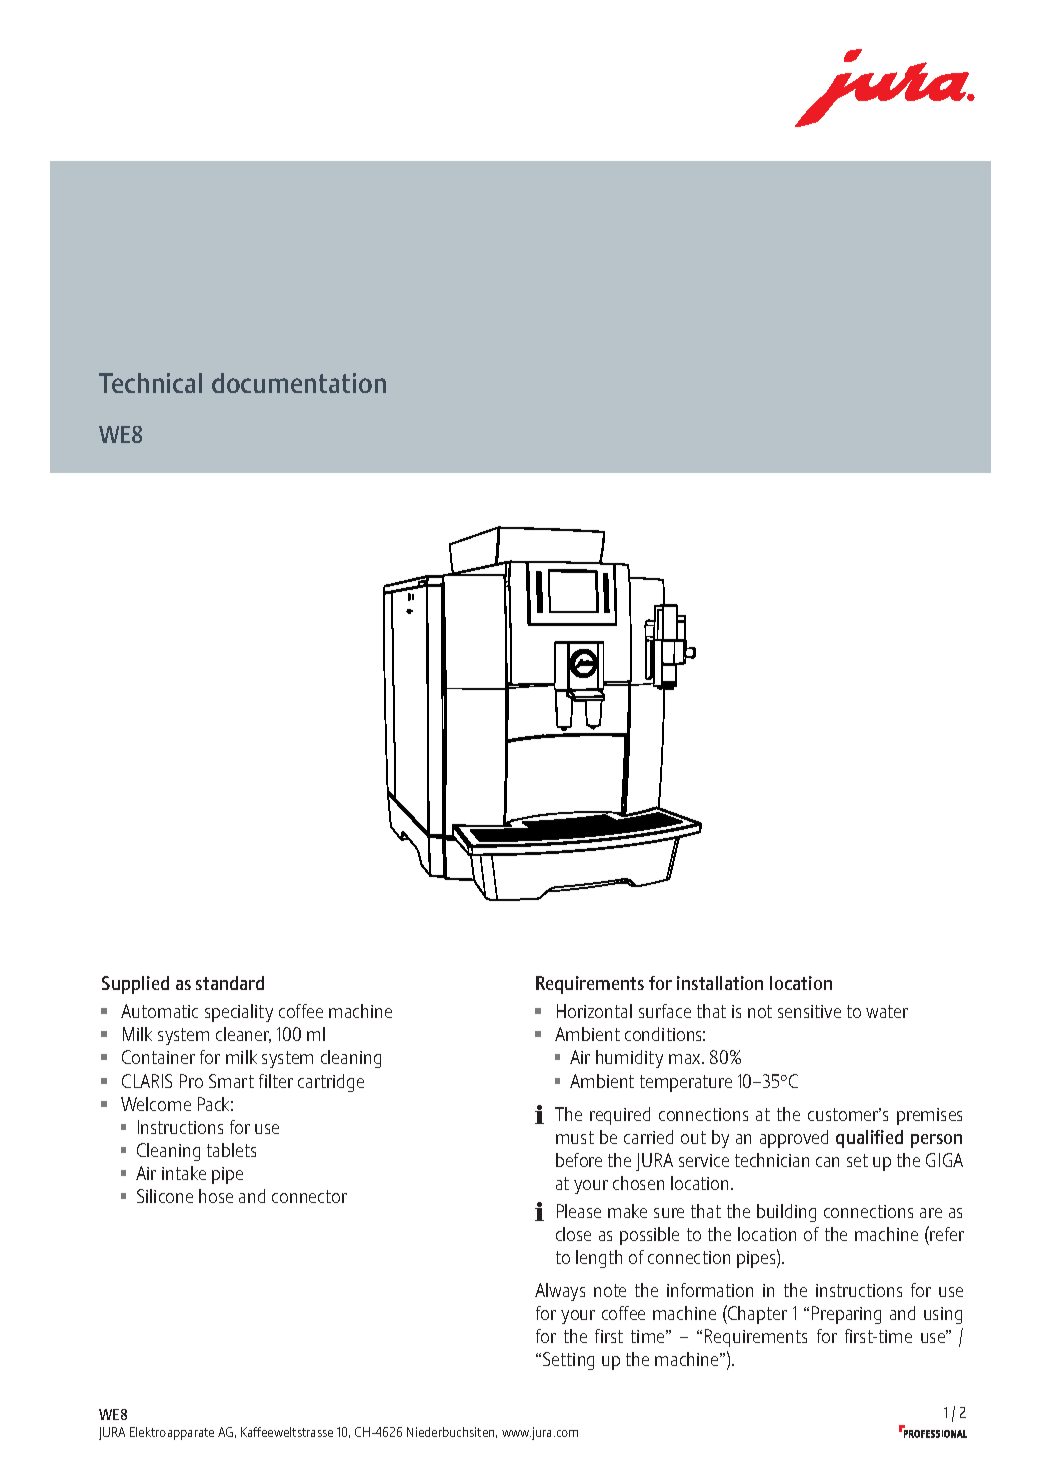 The height and width of the image is (1472, 1041). What do you see at coordinates (720, 983) in the image?
I see `installation` at bounding box center [720, 983].
